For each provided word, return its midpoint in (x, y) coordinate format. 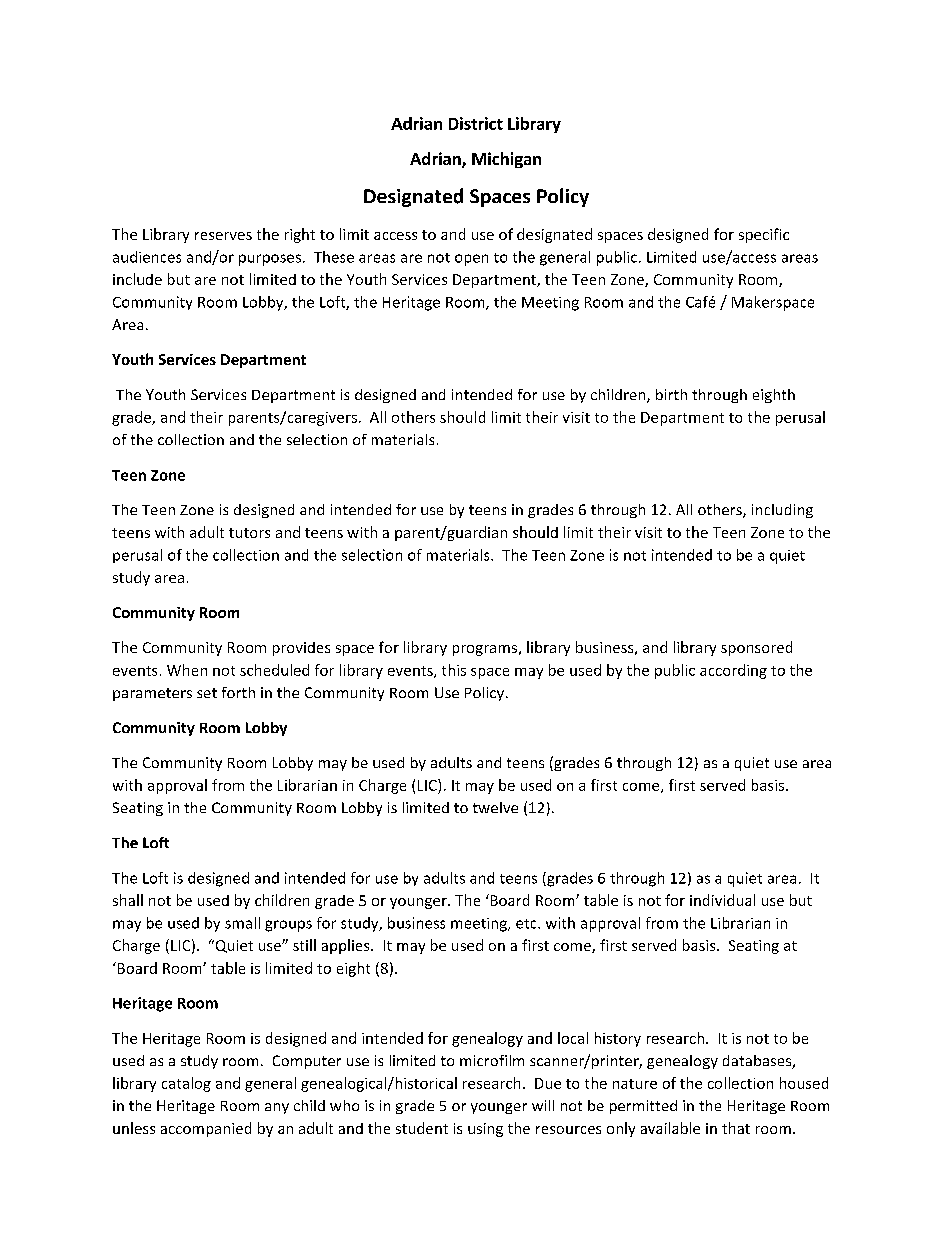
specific (764, 235)
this (454, 670)
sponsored (756, 648)
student (422, 1128)
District (476, 123)
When (187, 670)
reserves (223, 236)
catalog (186, 1084)
